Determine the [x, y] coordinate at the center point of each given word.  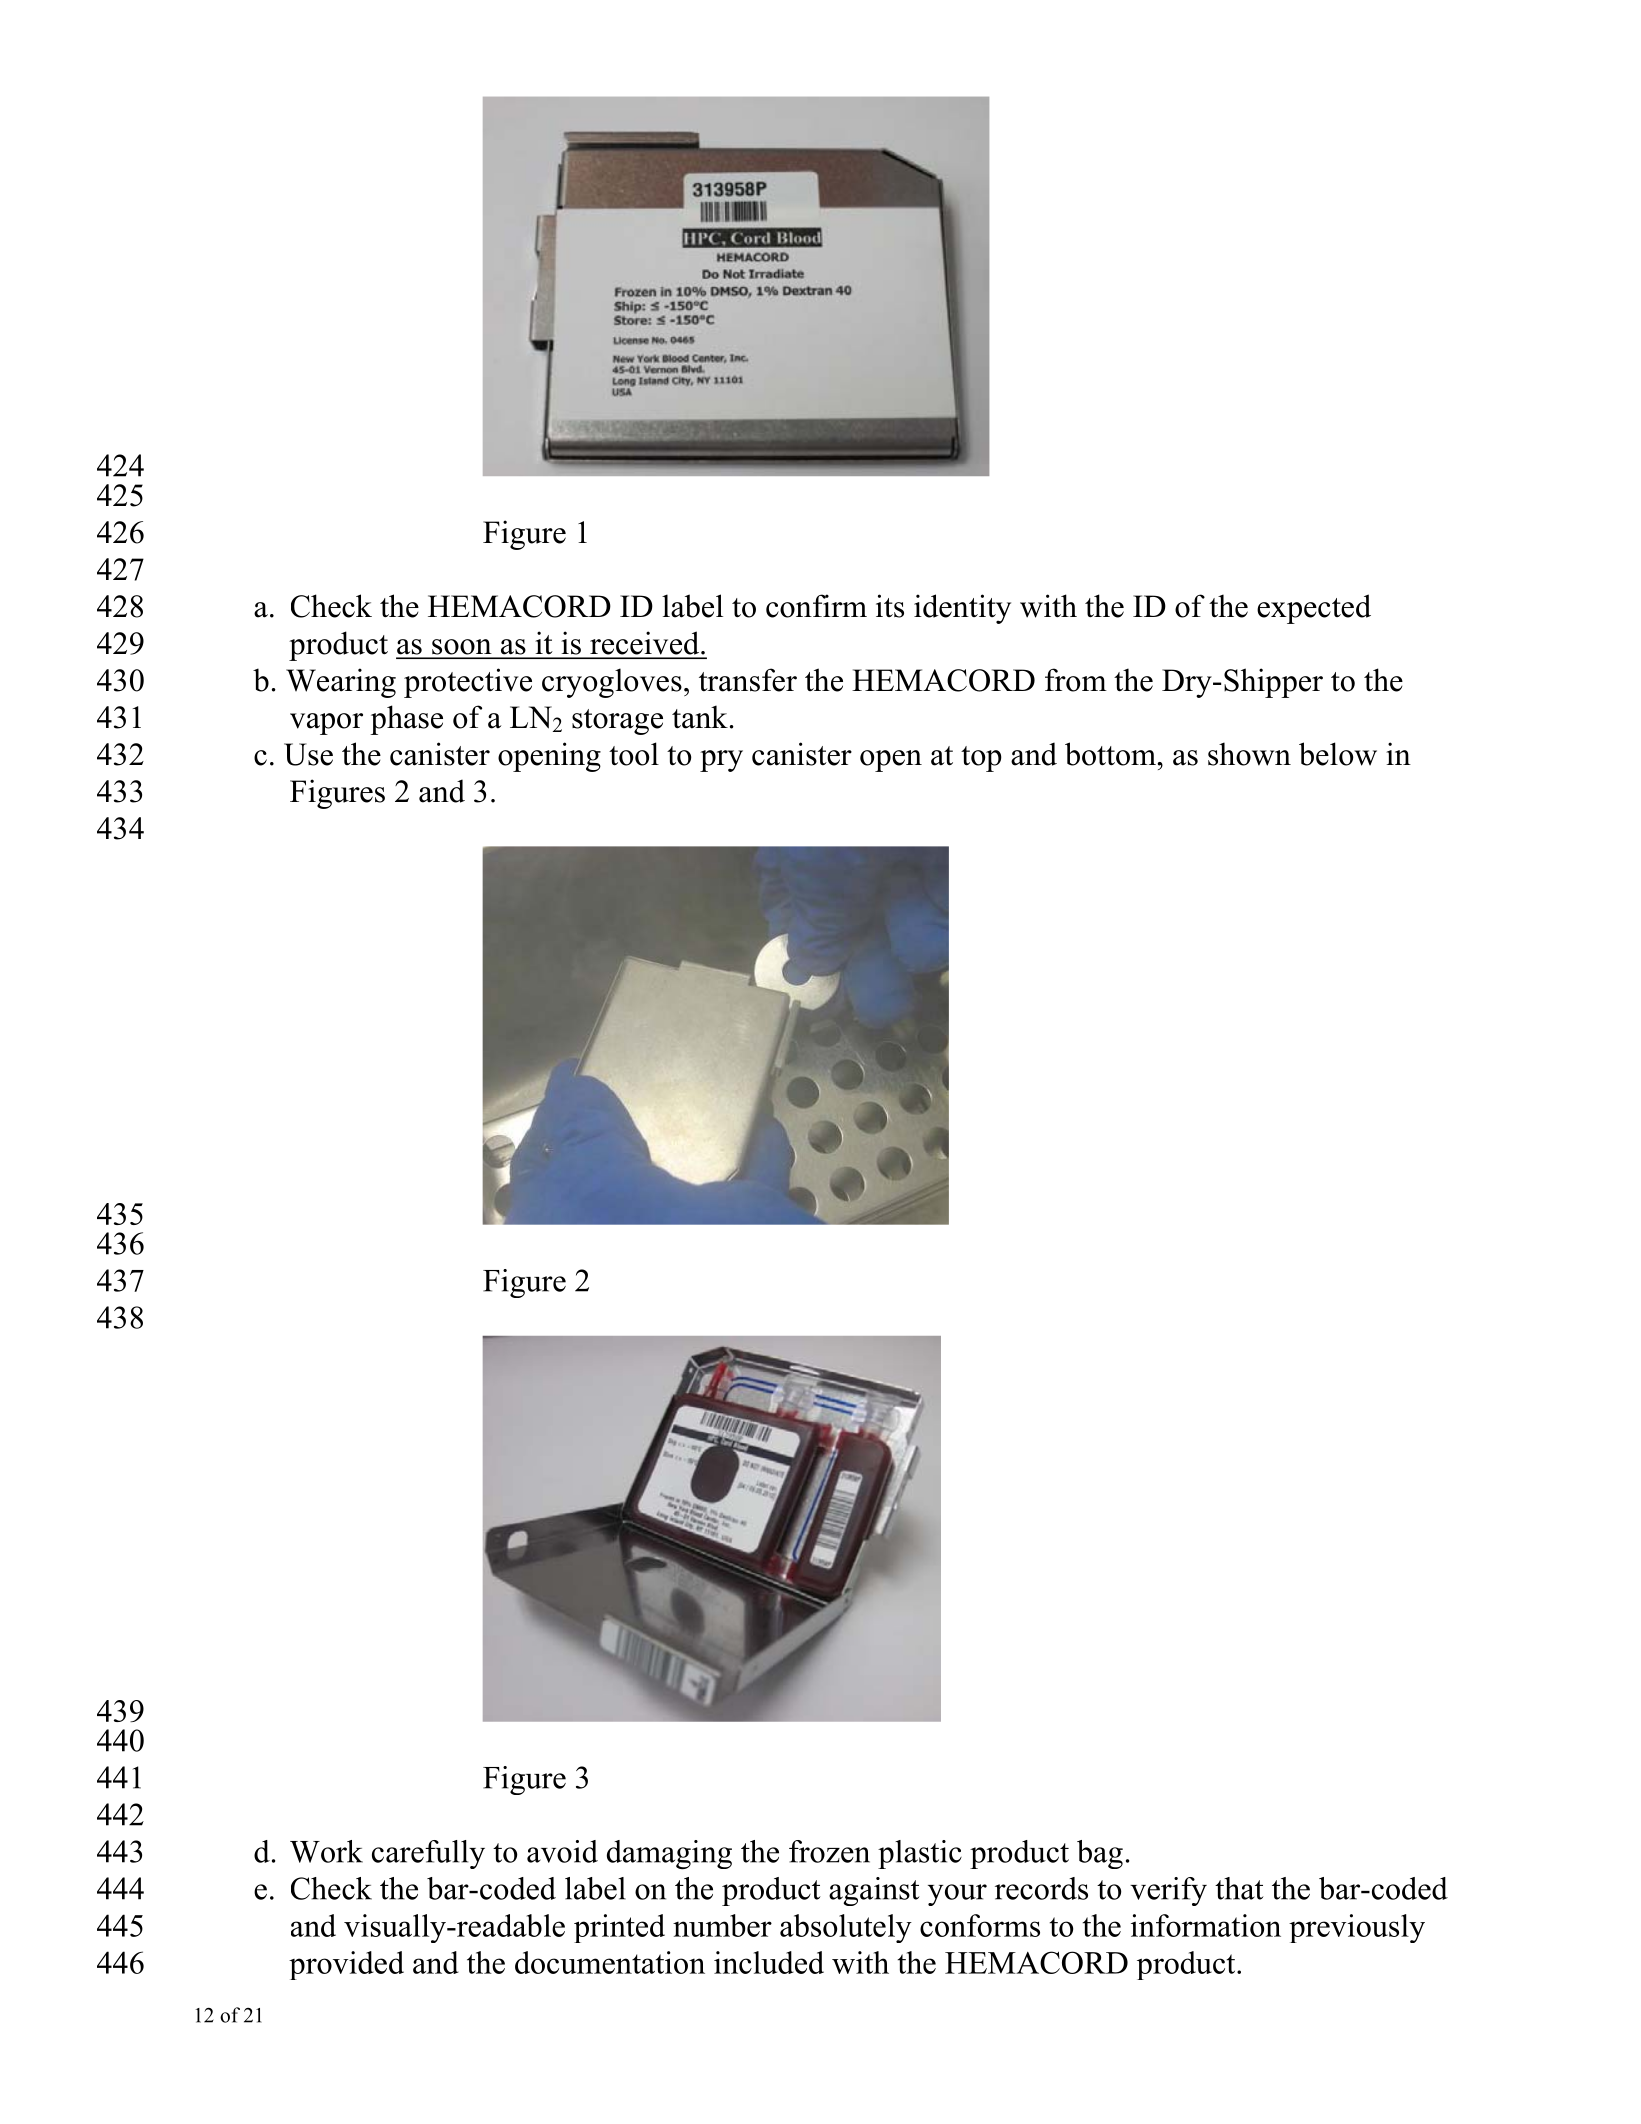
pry [721, 761]
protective [468, 683]
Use [308, 754]
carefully [428, 1854]
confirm [816, 606]
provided [346, 1965]
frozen [829, 1851]
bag [1100, 1854]
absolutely [846, 1928]
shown [1249, 754]
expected [1314, 609]
